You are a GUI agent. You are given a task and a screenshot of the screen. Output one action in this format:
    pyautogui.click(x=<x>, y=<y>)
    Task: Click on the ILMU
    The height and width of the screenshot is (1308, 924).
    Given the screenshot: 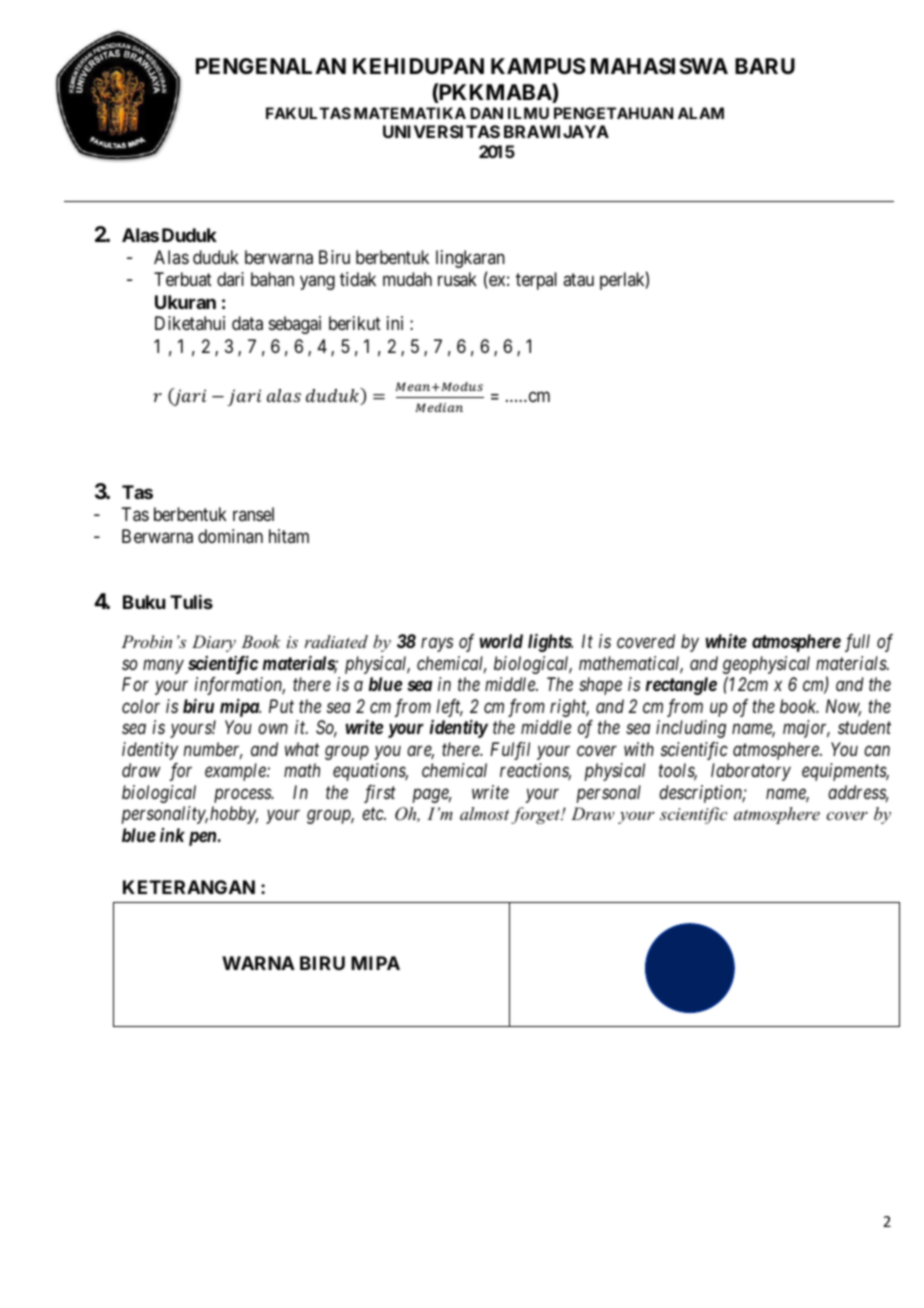 What is the action you would take?
    pyautogui.click(x=528, y=113)
